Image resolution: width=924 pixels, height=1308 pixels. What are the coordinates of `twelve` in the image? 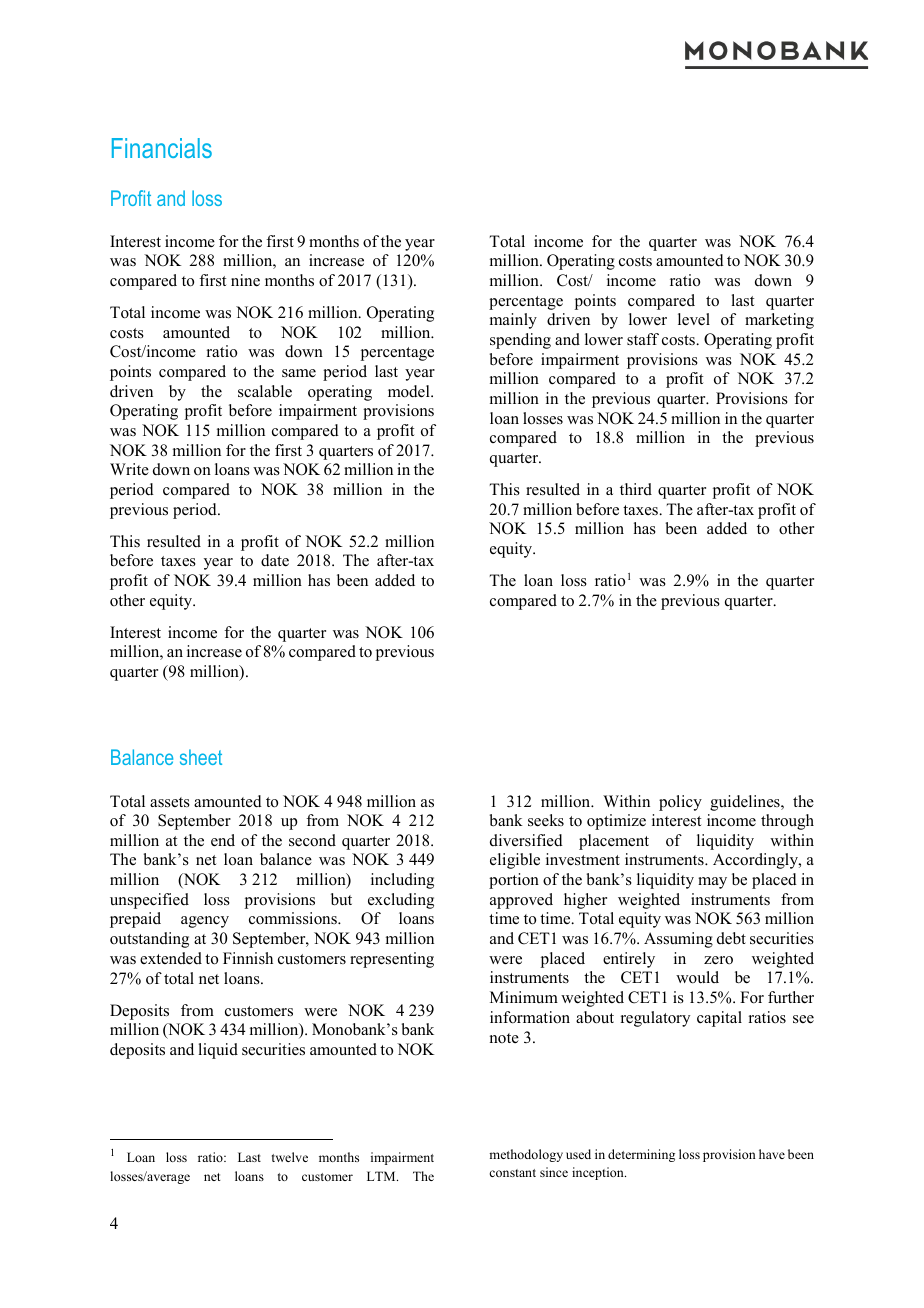 It's located at (290, 1157).
